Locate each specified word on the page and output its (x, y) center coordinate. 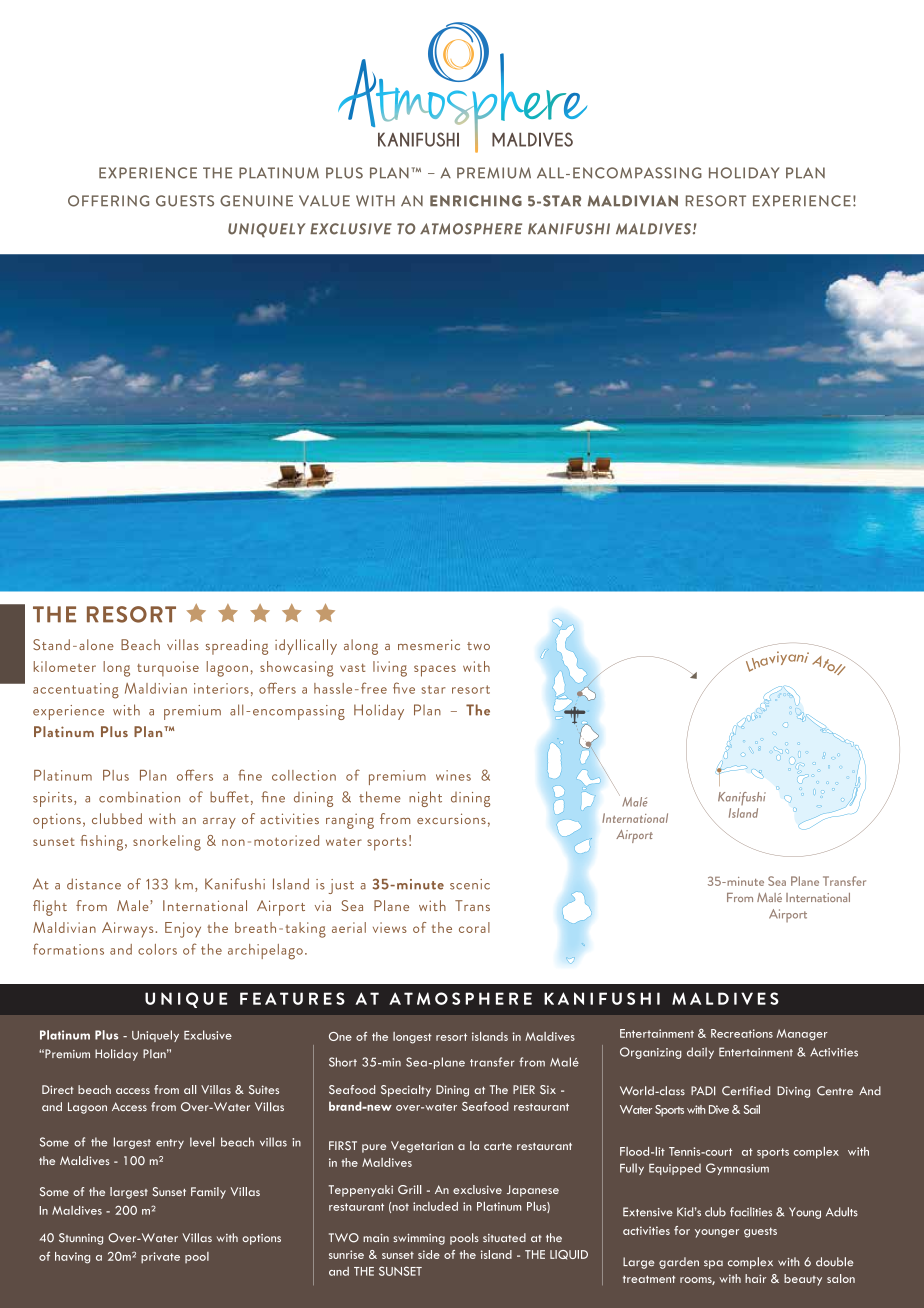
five (404, 688)
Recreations (742, 1033)
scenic (470, 884)
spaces (435, 671)
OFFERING (108, 201)
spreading (237, 647)
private (160, 1258)
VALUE (324, 201)
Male (134, 905)
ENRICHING (476, 201)
